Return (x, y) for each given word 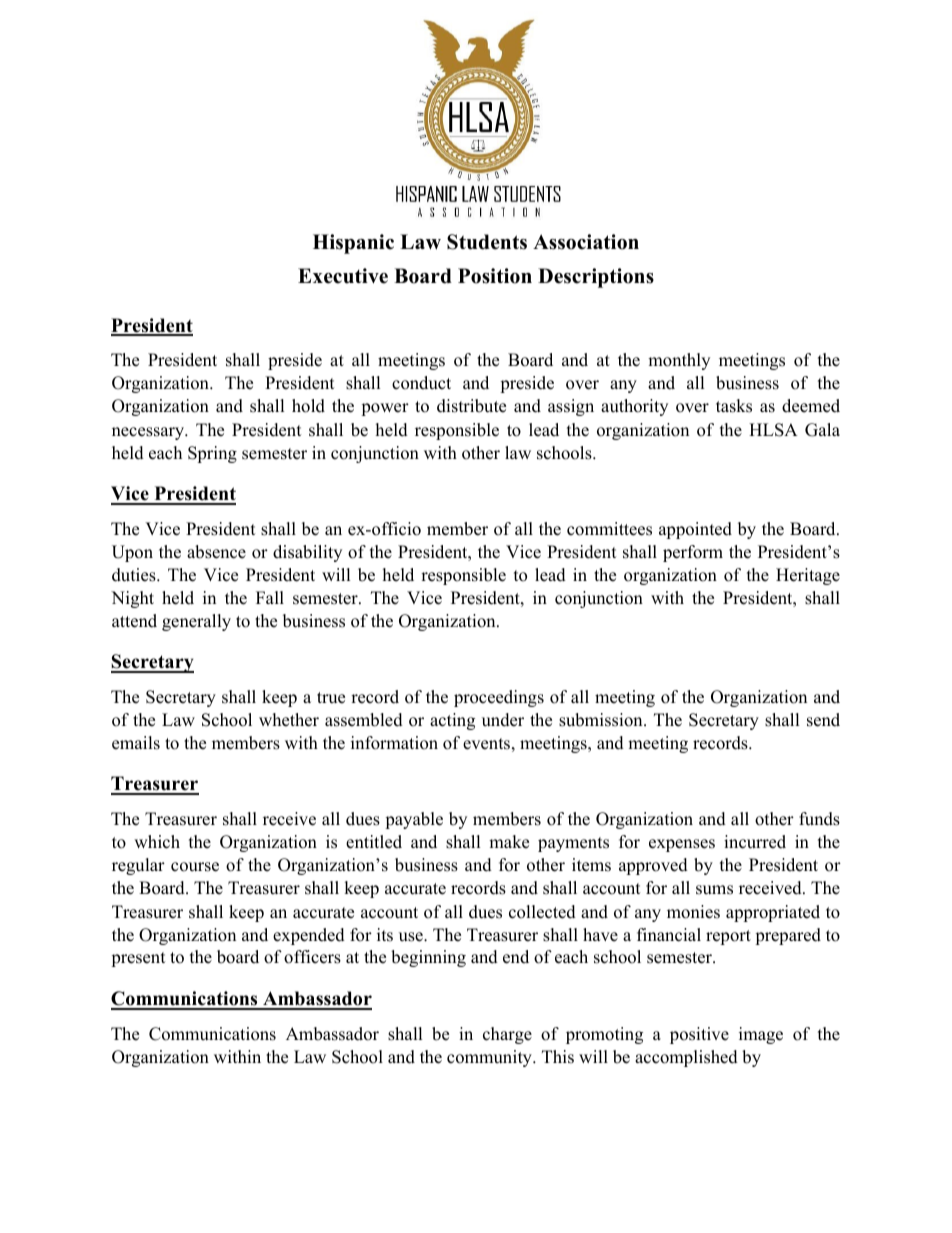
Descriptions (596, 278)
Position (495, 276)
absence (216, 552)
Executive (343, 276)
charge (507, 1035)
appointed (695, 530)
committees (609, 529)
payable (414, 820)
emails (136, 743)
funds (819, 819)
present (138, 959)
